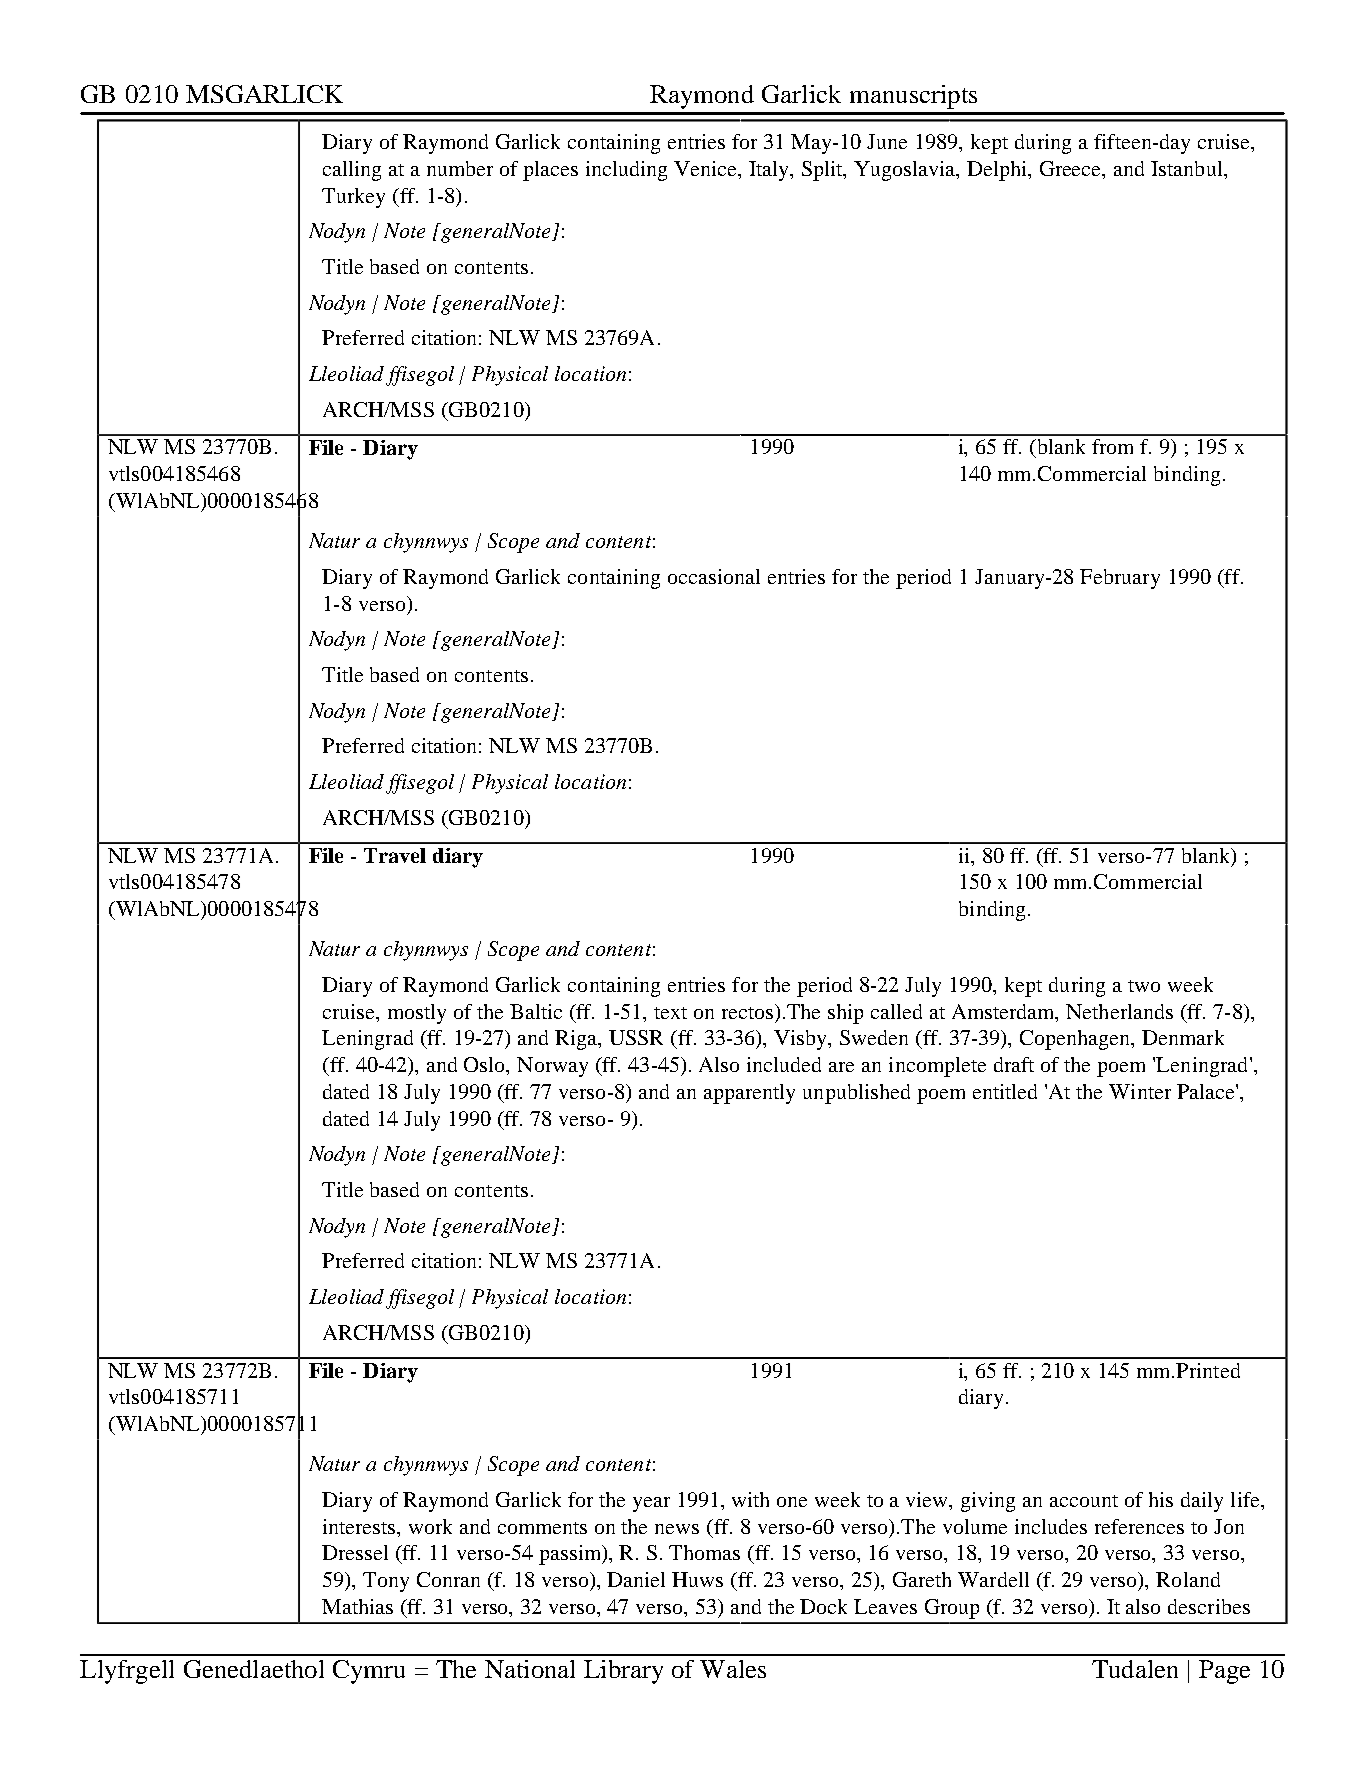 The width and height of the screenshot is (1365, 1766). What do you see at coordinates (460, 168) in the screenshot?
I see `number` at bounding box center [460, 168].
